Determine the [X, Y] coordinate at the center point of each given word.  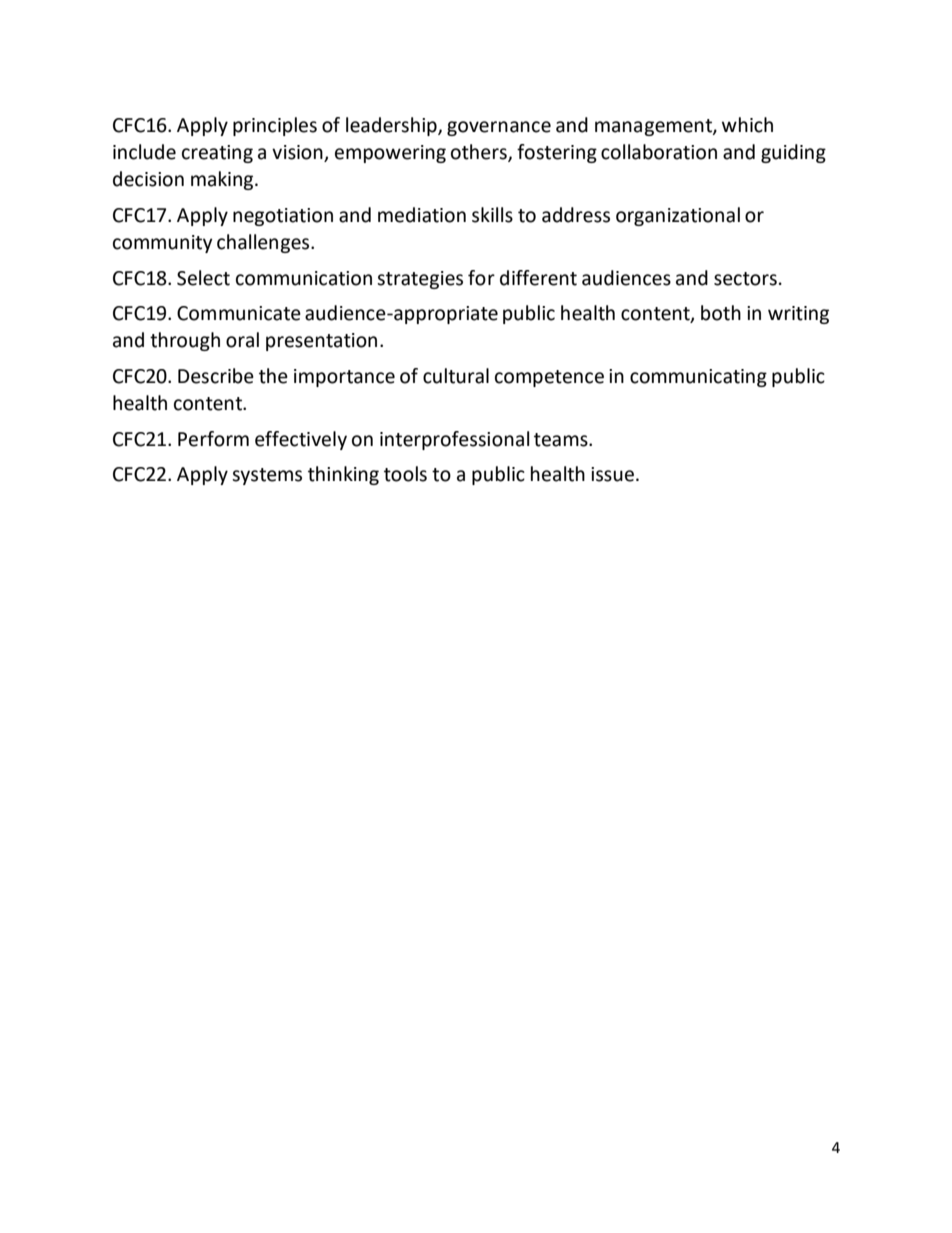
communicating [698, 378]
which [747, 125]
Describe [216, 376]
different [538, 278]
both [721, 313]
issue [614, 474]
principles [275, 126]
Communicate [239, 313]
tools [405, 474]
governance [499, 128]
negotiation [283, 217]
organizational [678, 216]
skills [492, 215]
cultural [456, 376]
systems [267, 476]
